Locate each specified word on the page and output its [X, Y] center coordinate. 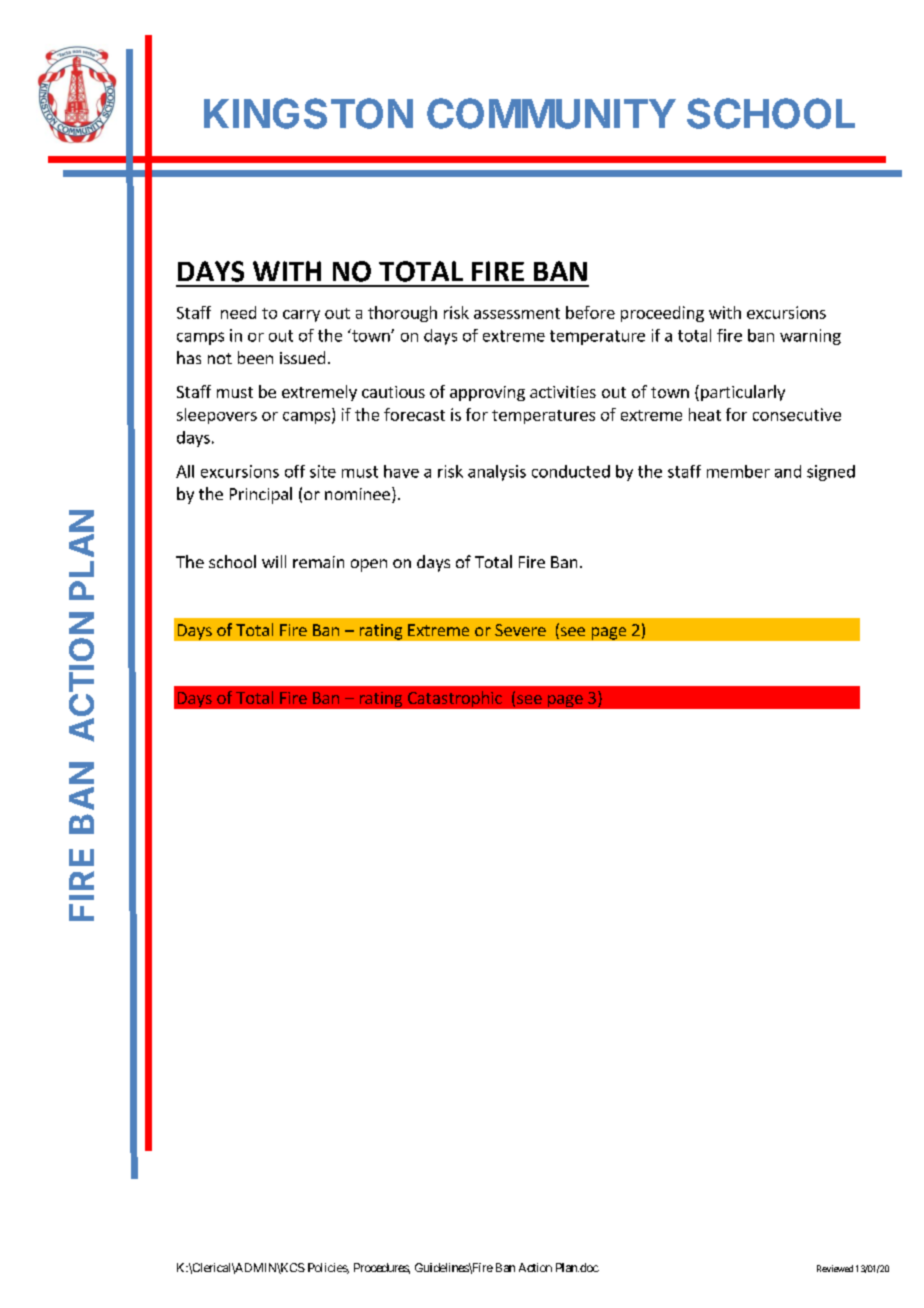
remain [318, 562]
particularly [743, 393]
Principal [261, 495]
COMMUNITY [551, 113]
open [369, 565]
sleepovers [217, 416]
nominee [357, 494]
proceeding [662, 314]
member [738, 471]
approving [487, 393]
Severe [520, 630]
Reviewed [835, 1268]
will [274, 561]
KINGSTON [308, 113]
